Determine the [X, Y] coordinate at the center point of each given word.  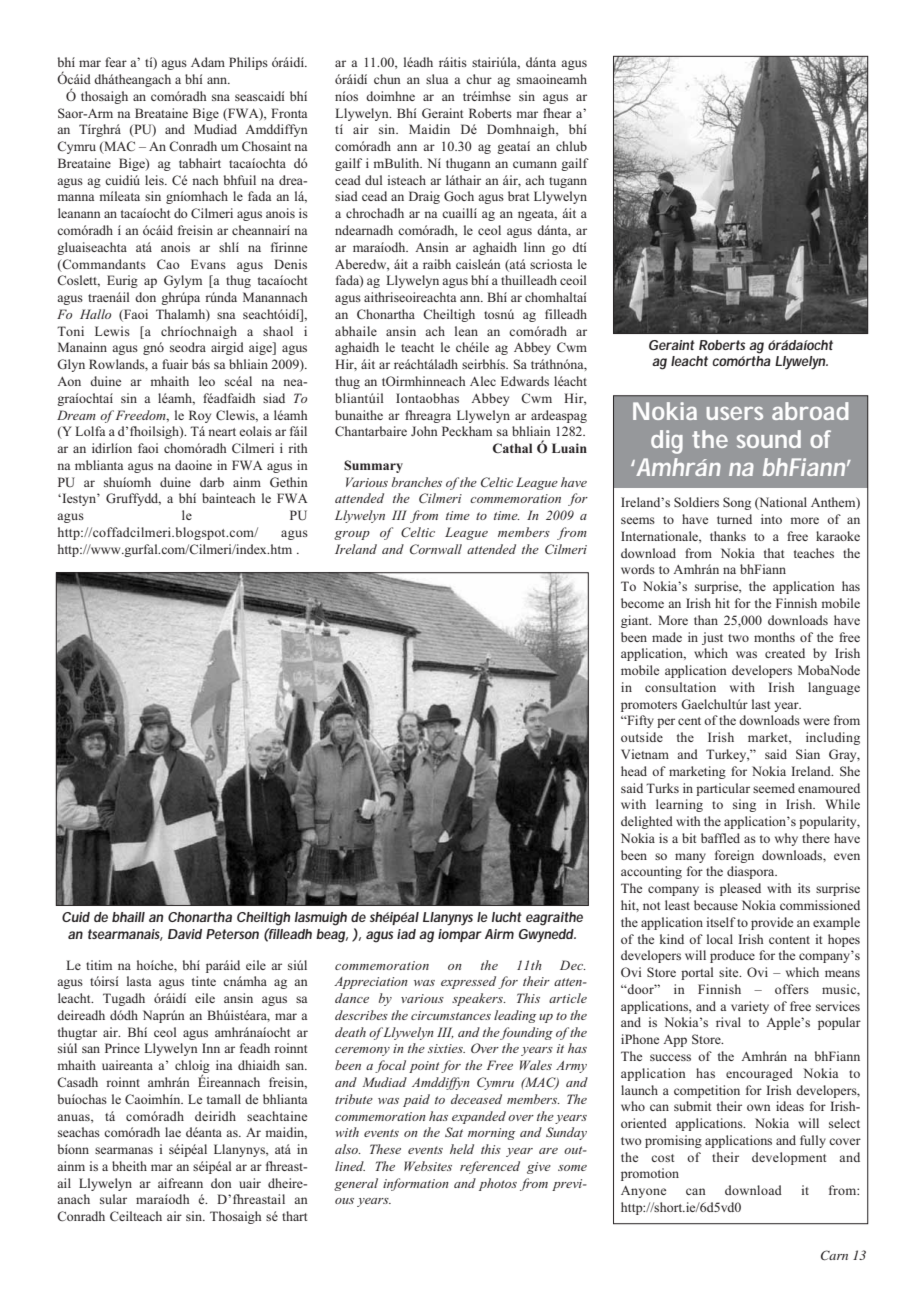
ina [224, 1065]
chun [387, 79]
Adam [208, 62]
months [774, 637]
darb [212, 482]
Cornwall [436, 549]
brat [518, 196]
